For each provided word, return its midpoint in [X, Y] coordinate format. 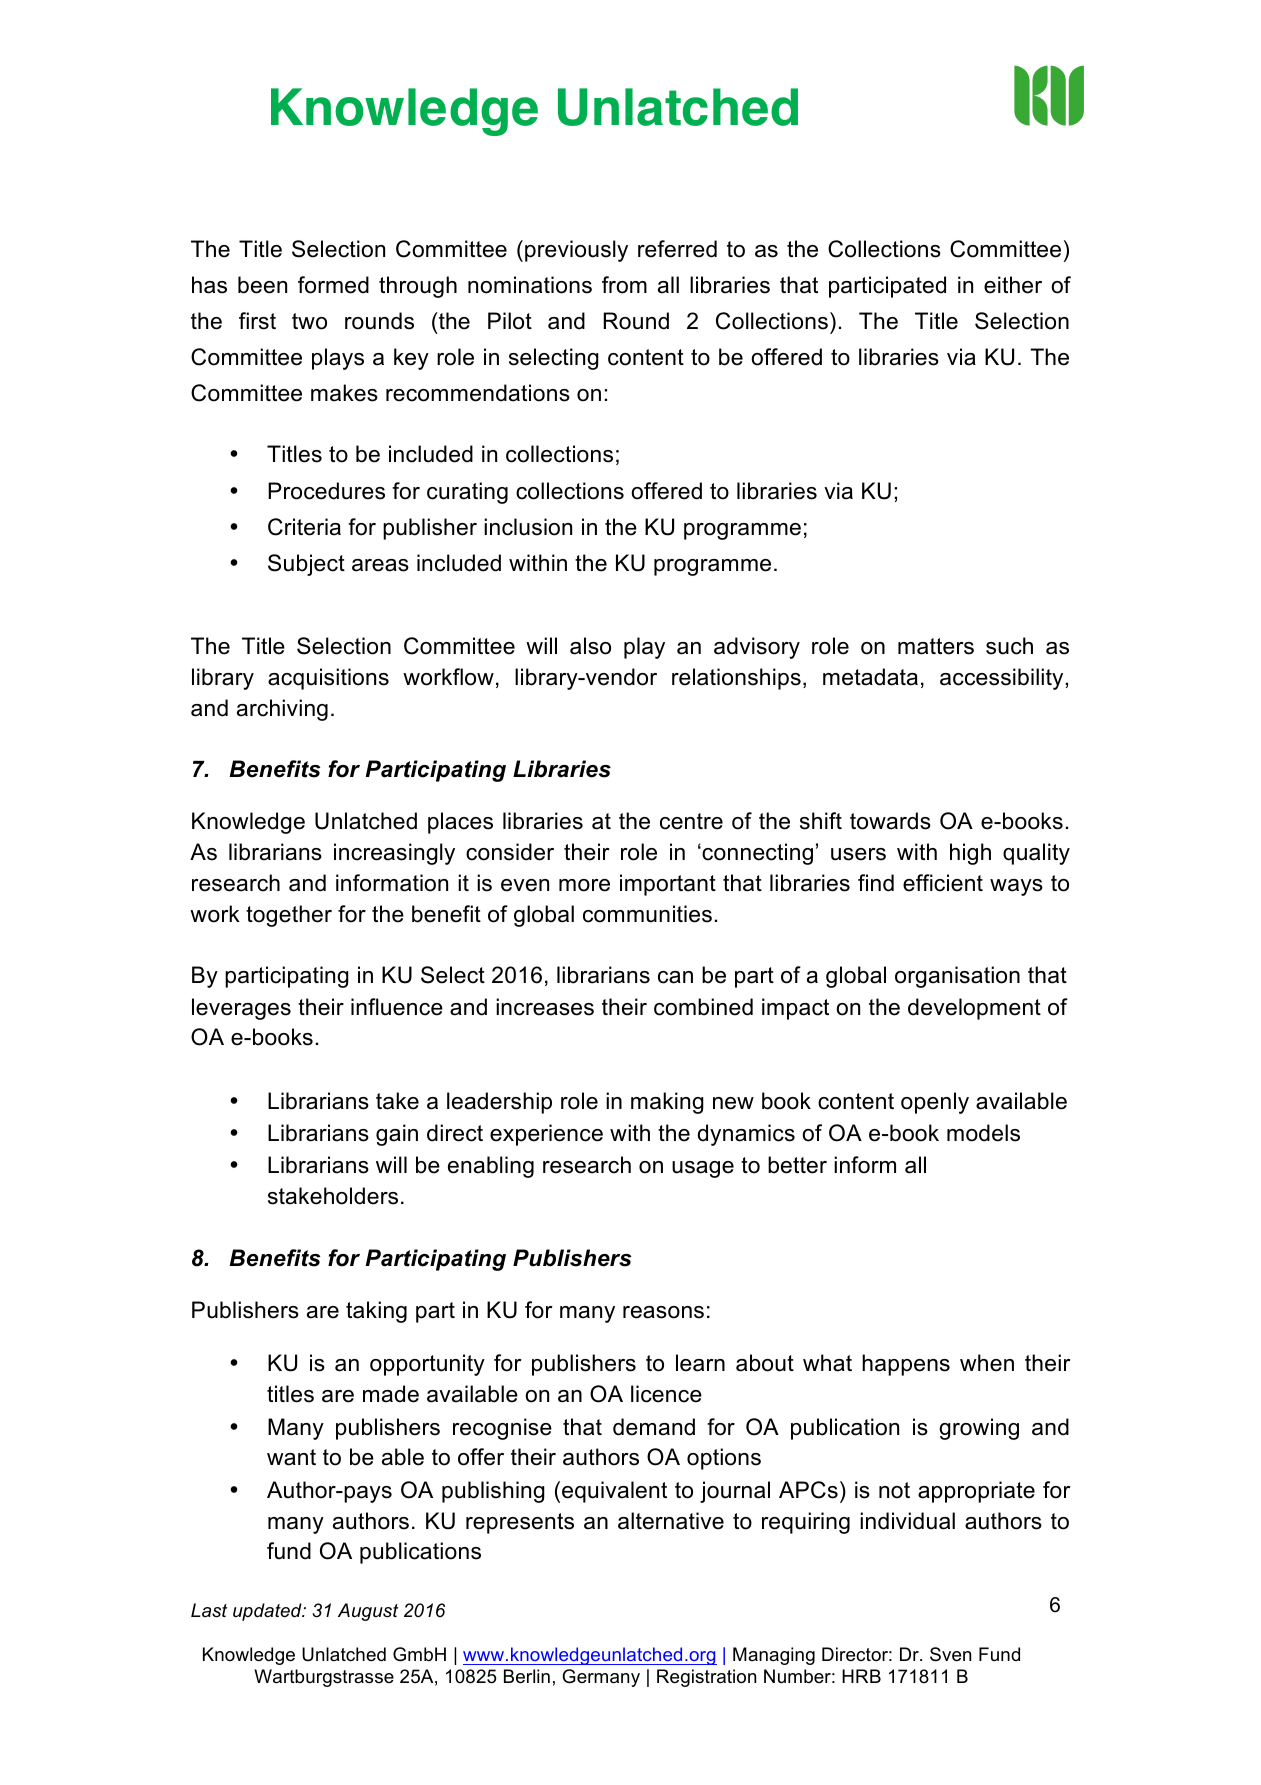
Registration [706, 1678]
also [590, 646]
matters [936, 646]
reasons [663, 1312]
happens [906, 1365]
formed [333, 285]
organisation [957, 977]
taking [376, 1312]
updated [268, 1612]
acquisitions [328, 679]
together [289, 916]
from [624, 285]
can [675, 977]
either [1013, 285]
